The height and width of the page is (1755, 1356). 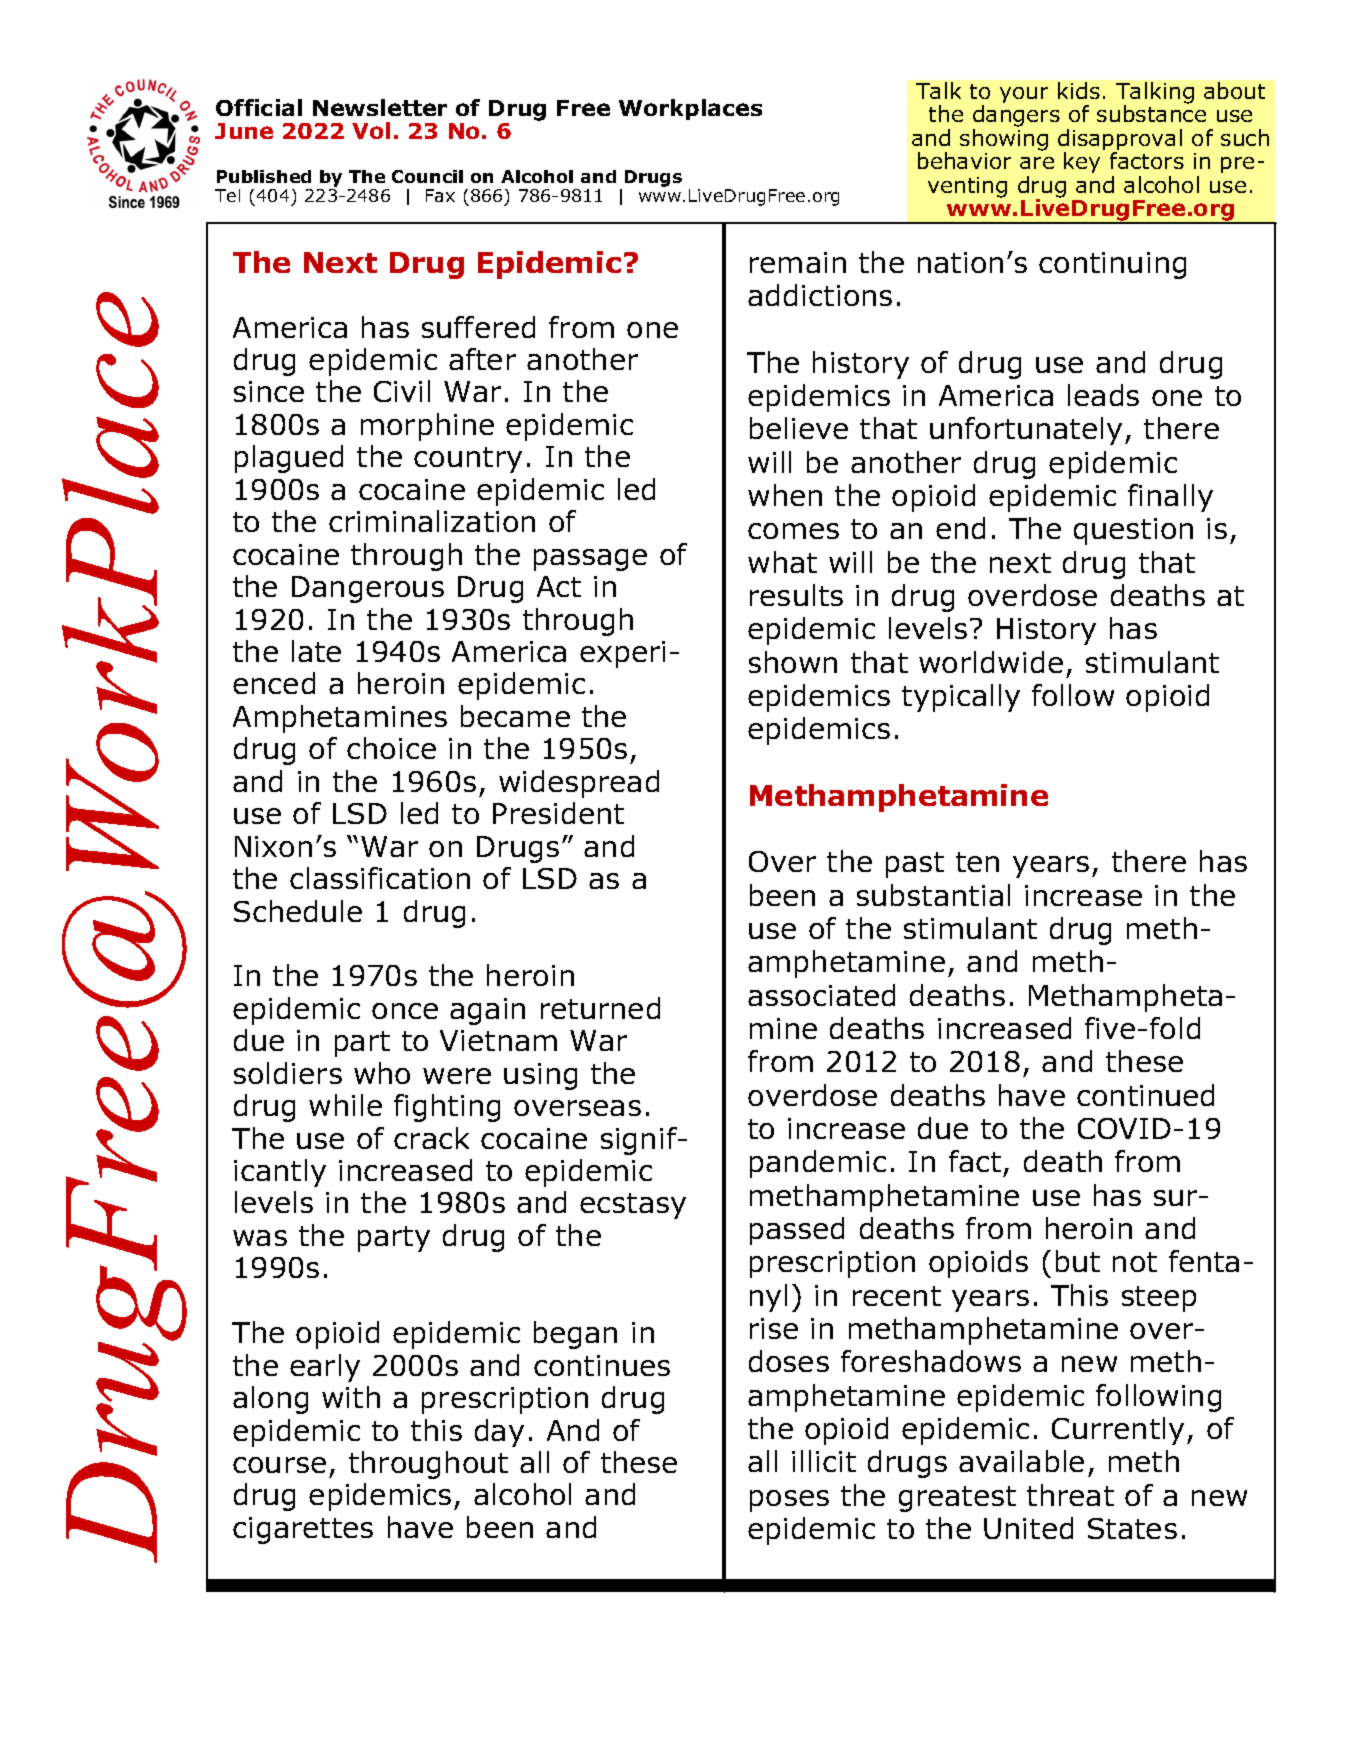 I want to click on choice, so click(x=391, y=748).
